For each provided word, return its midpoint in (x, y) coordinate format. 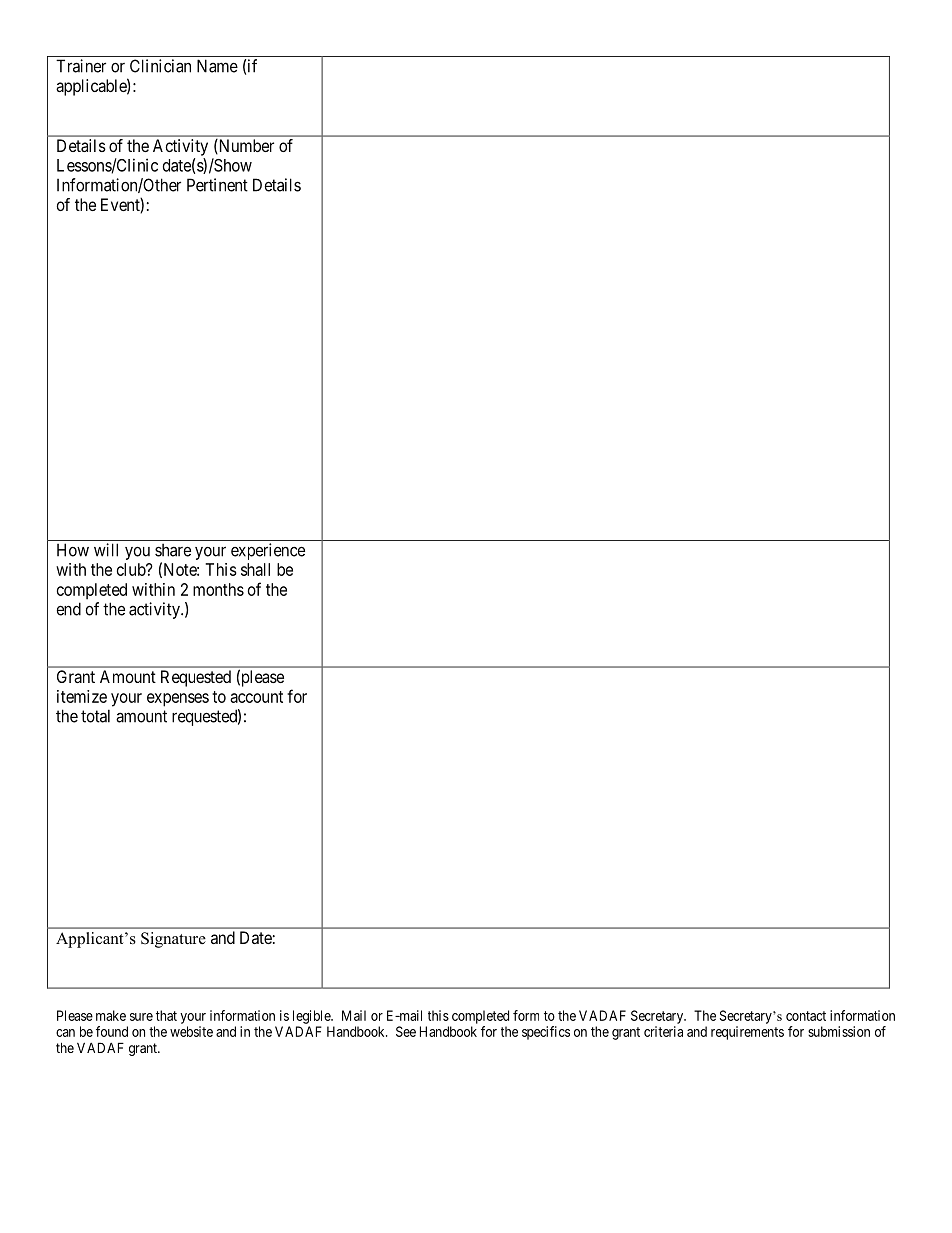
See (406, 1031)
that (166, 1015)
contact (806, 1016)
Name (217, 66)
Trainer (81, 66)
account (256, 697)
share (173, 550)
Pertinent (217, 185)
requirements (747, 1033)
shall (255, 569)
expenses (178, 700)
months (218, 589)
